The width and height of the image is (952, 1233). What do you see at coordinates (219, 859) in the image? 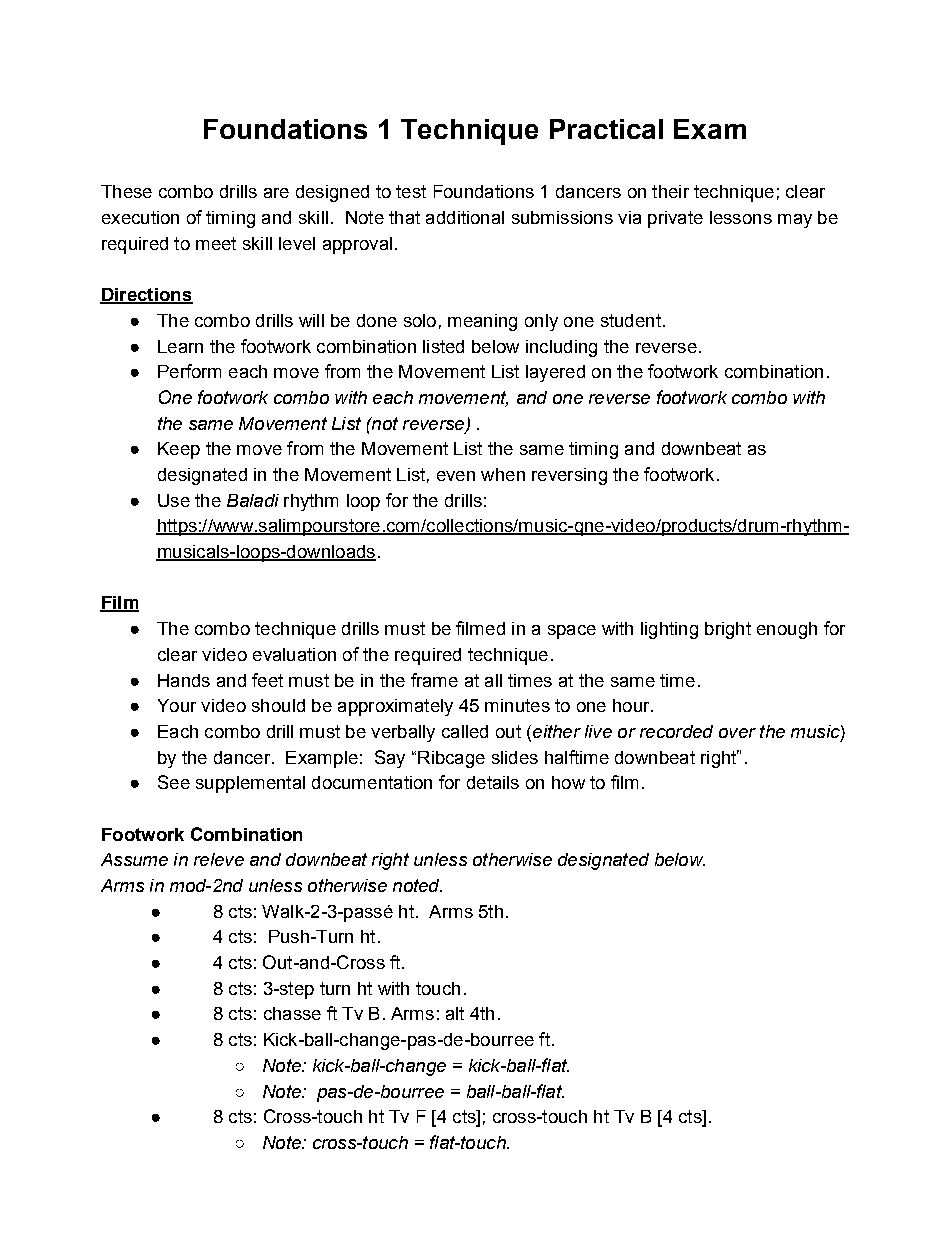
I see `releve` at bounding box center [219, 859].
